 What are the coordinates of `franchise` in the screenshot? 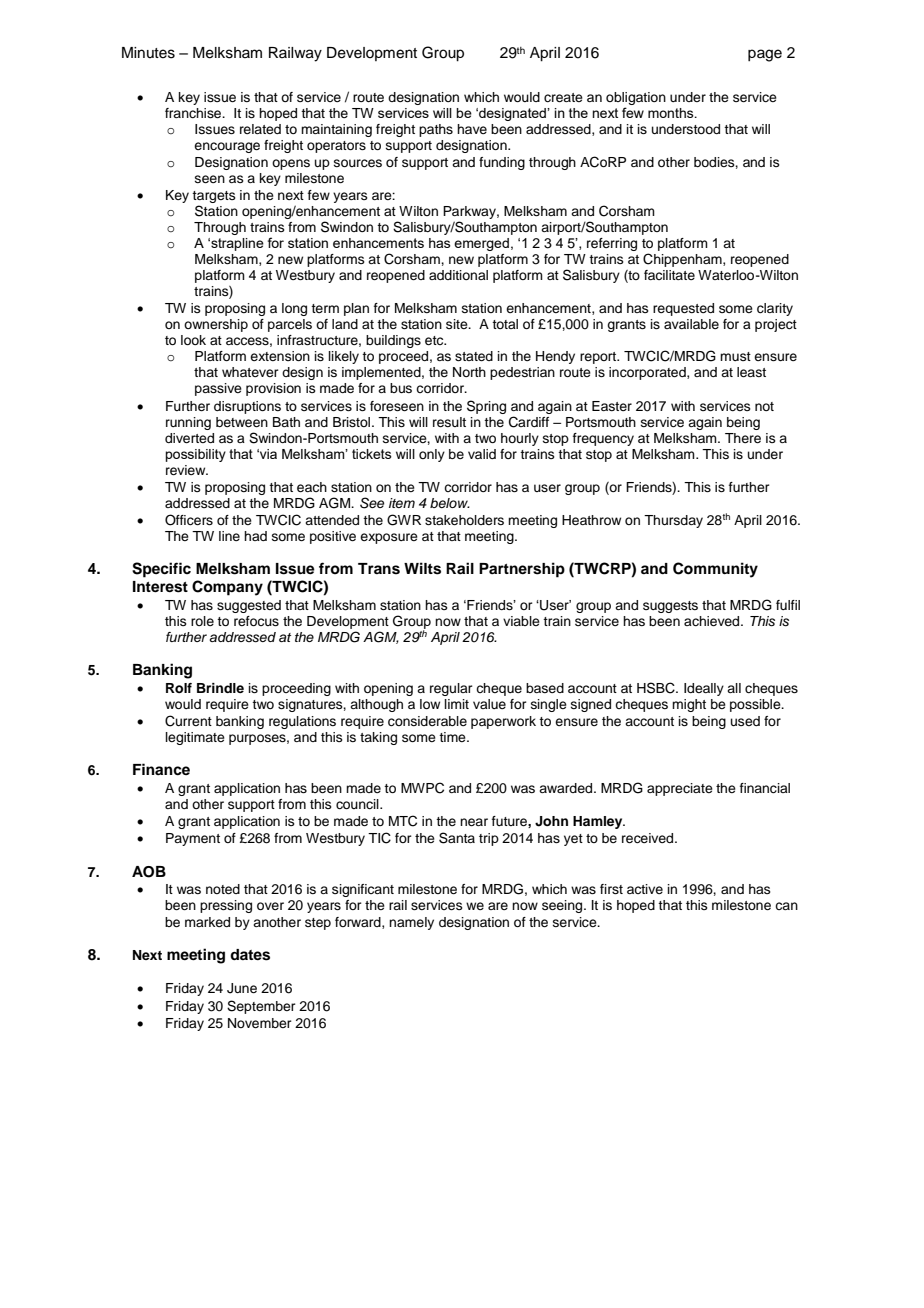 It's located at (194, 113).
